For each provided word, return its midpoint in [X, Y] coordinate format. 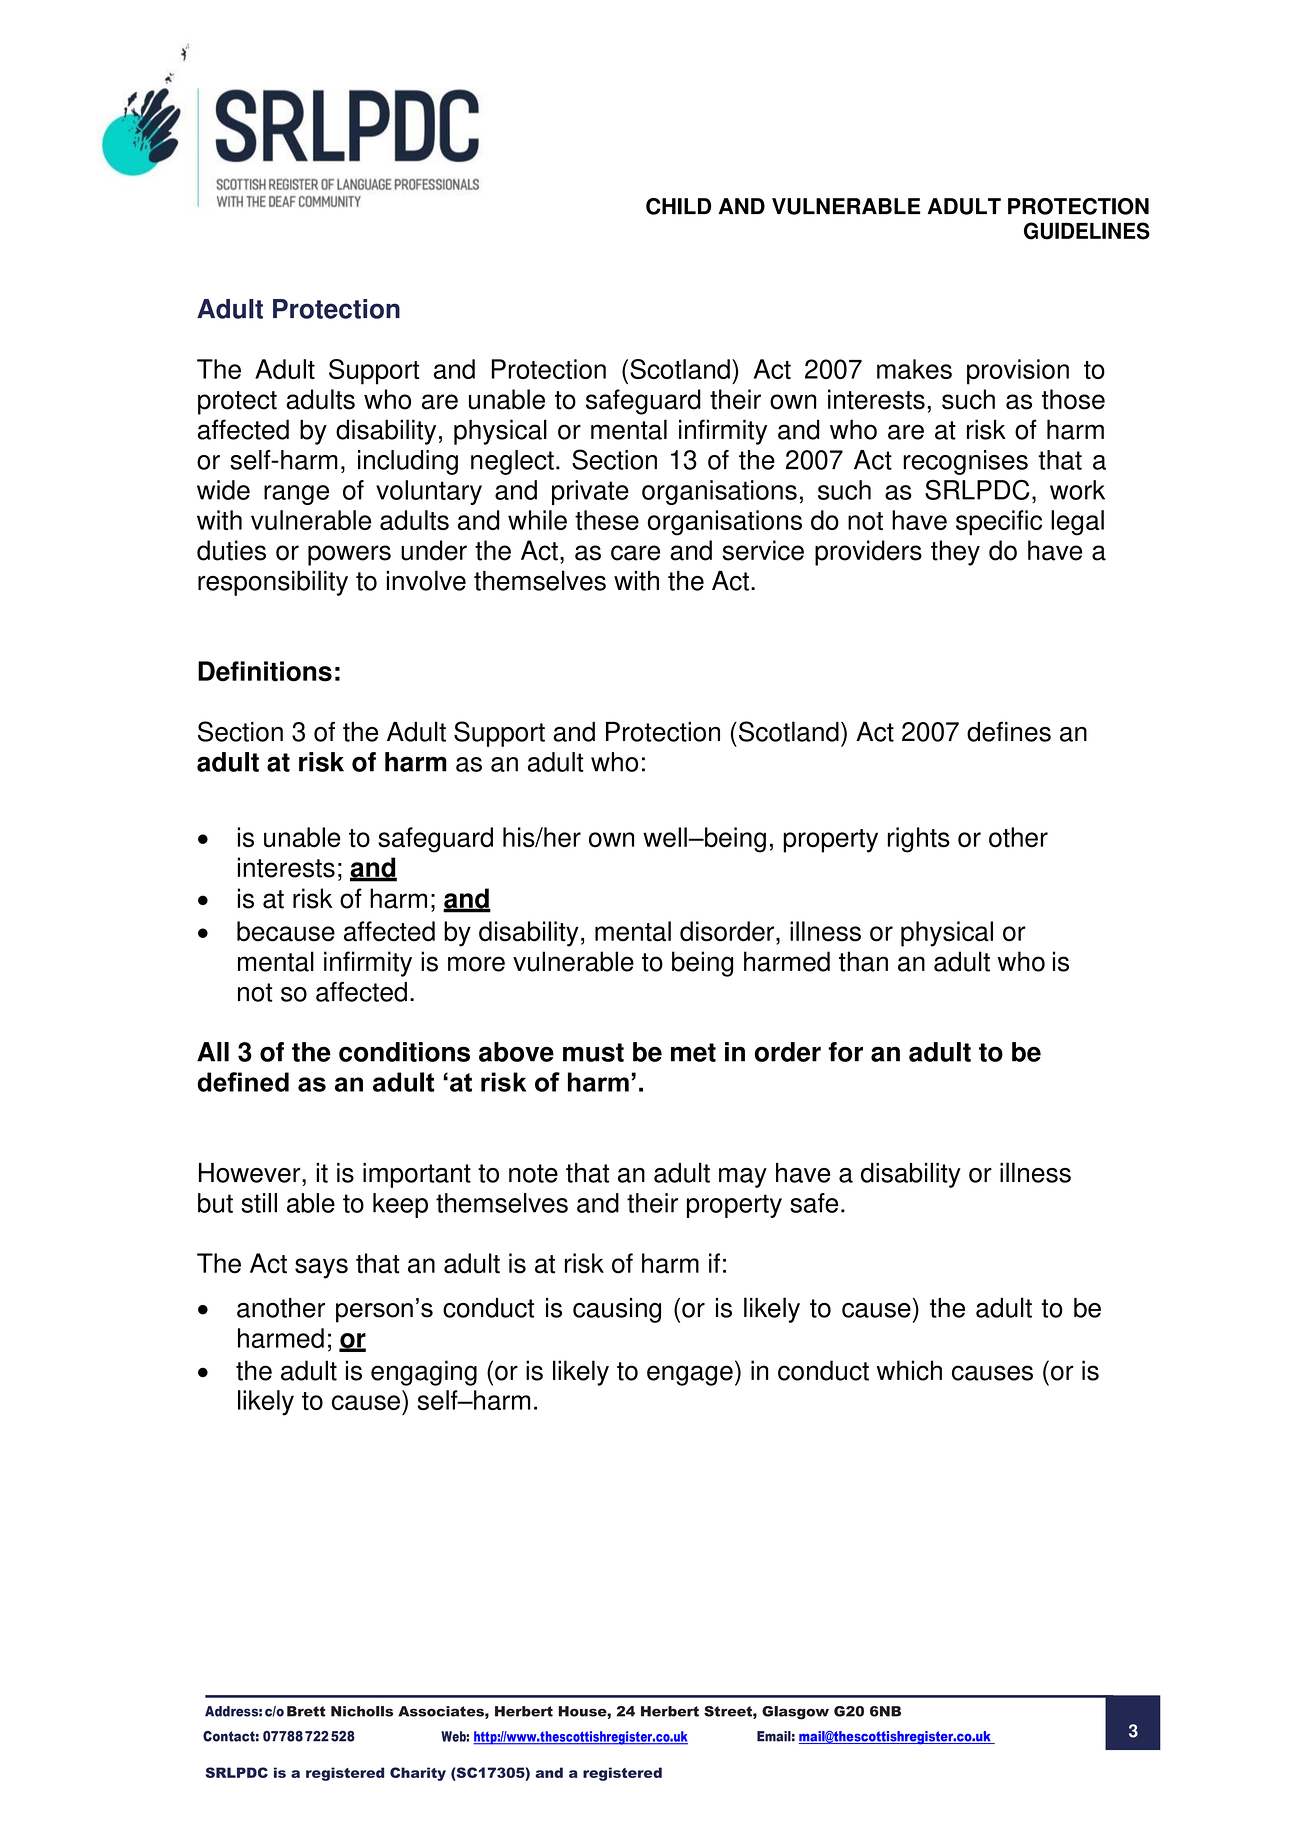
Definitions [265, 671]
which [909, 1370]
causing [617, 1310]
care [635, 553]
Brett [306, 1711]
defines [1009, 731]
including [408, 462]
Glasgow [795, 1713]
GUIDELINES [1087, 231]
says [321, 1268]
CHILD [678, 206]
